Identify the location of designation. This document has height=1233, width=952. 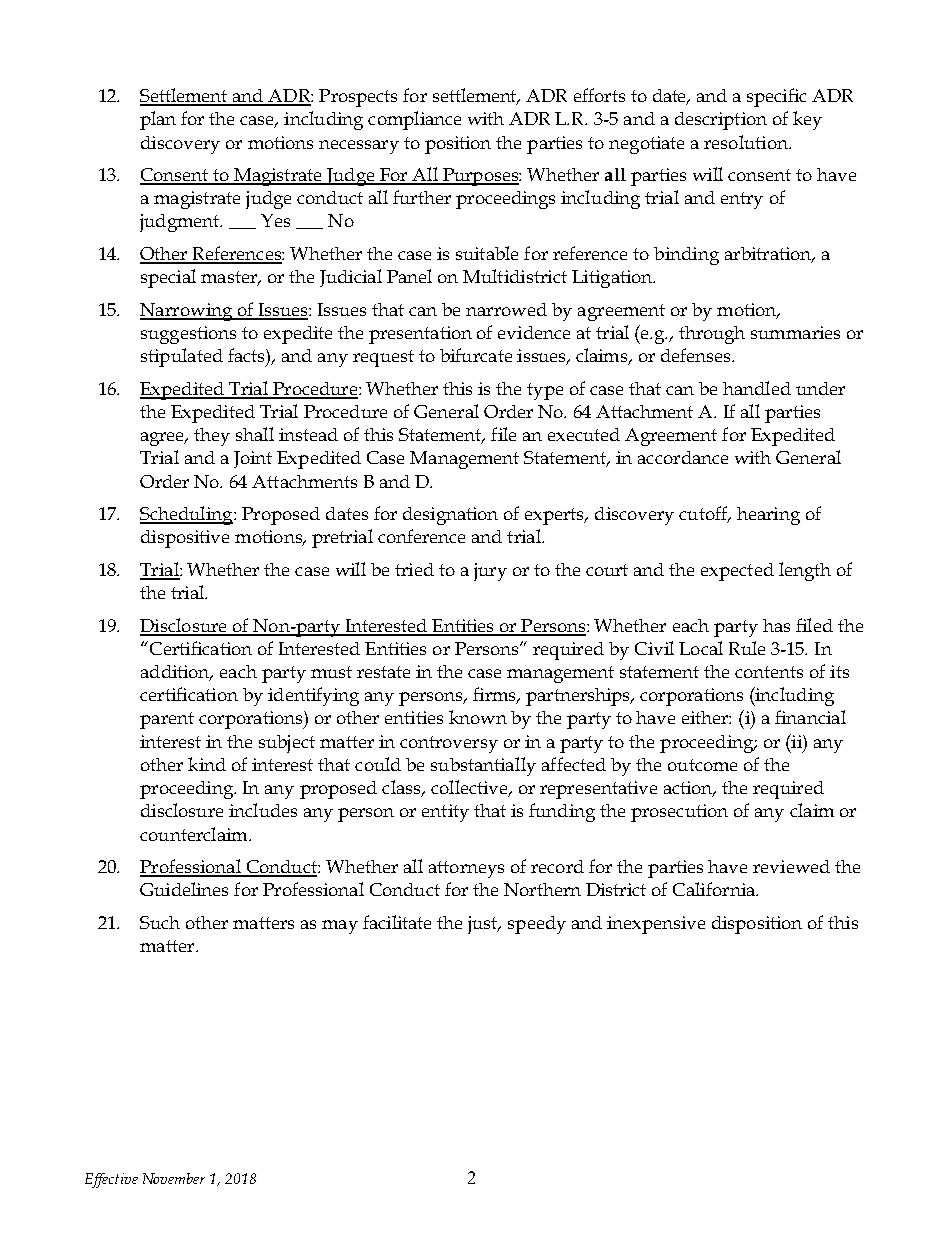
(450, 516).
